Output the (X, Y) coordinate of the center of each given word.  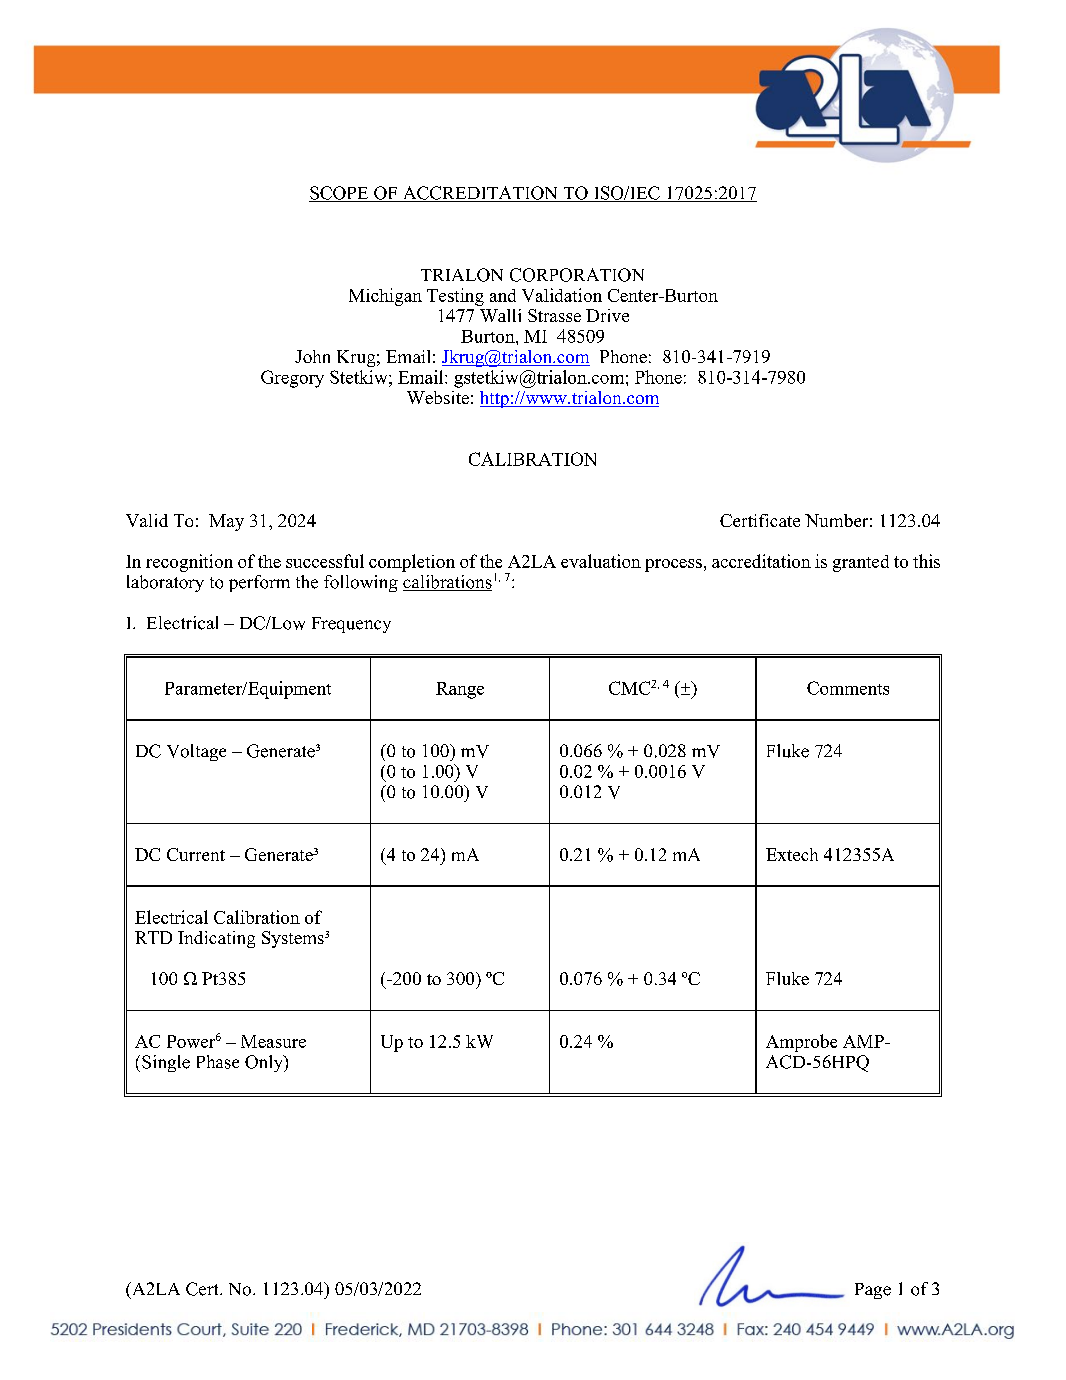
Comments (848, 688)
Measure (273, 1041)
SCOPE (340, 194)
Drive (607, 315)
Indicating (216, 939)
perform (259, 583)
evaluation (601, 561)
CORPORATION (577, 275)
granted (861, 563)
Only (265, 1063)
